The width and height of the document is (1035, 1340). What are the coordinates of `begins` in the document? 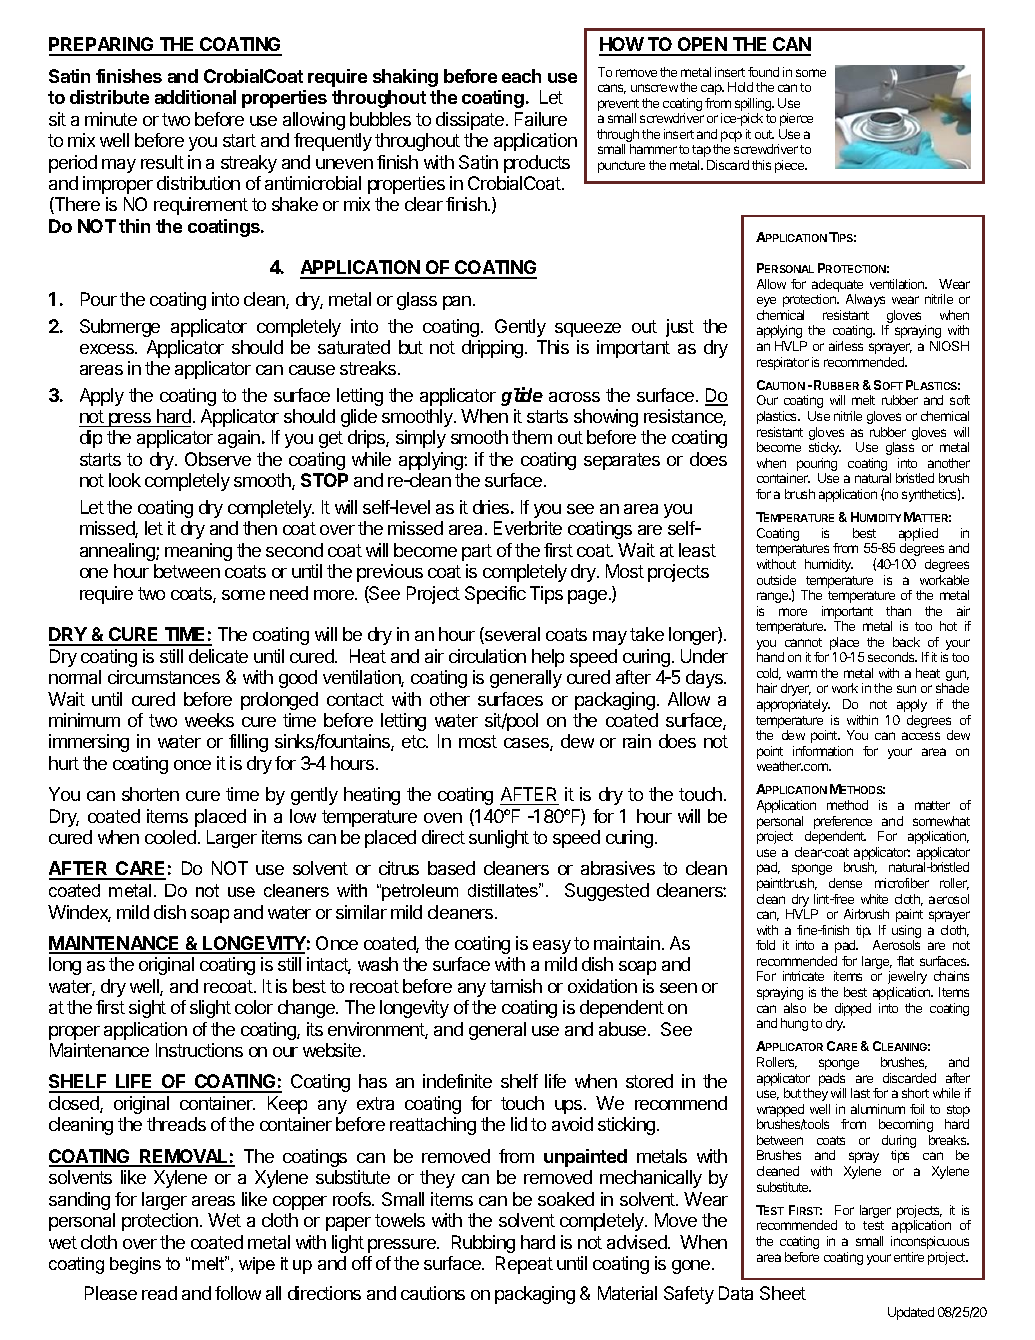 It's located at (135, 1265).
